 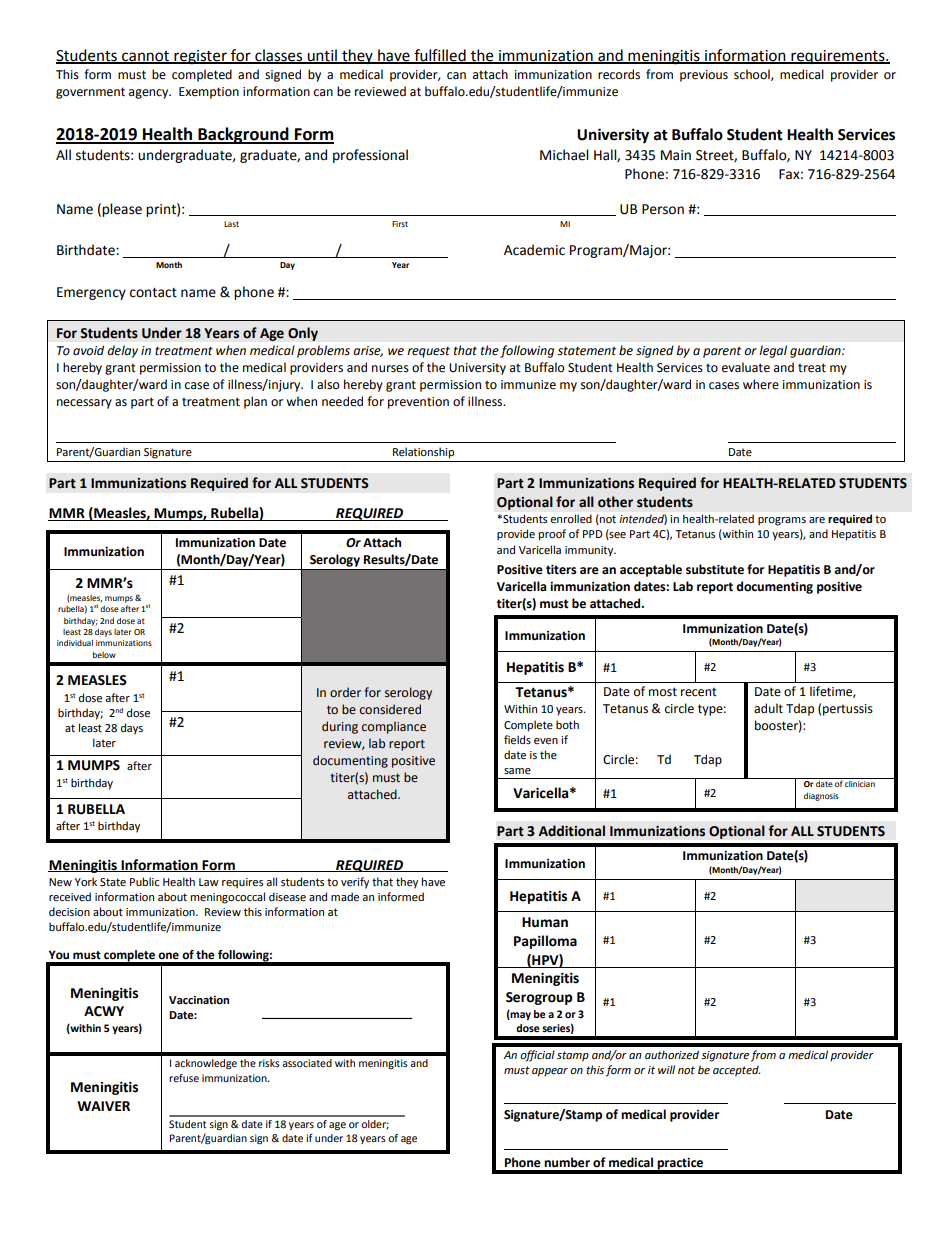 What do you see at coordinates (567, 1162) in the screenshot?
I see `number` at bounding box center [567, 1162].
